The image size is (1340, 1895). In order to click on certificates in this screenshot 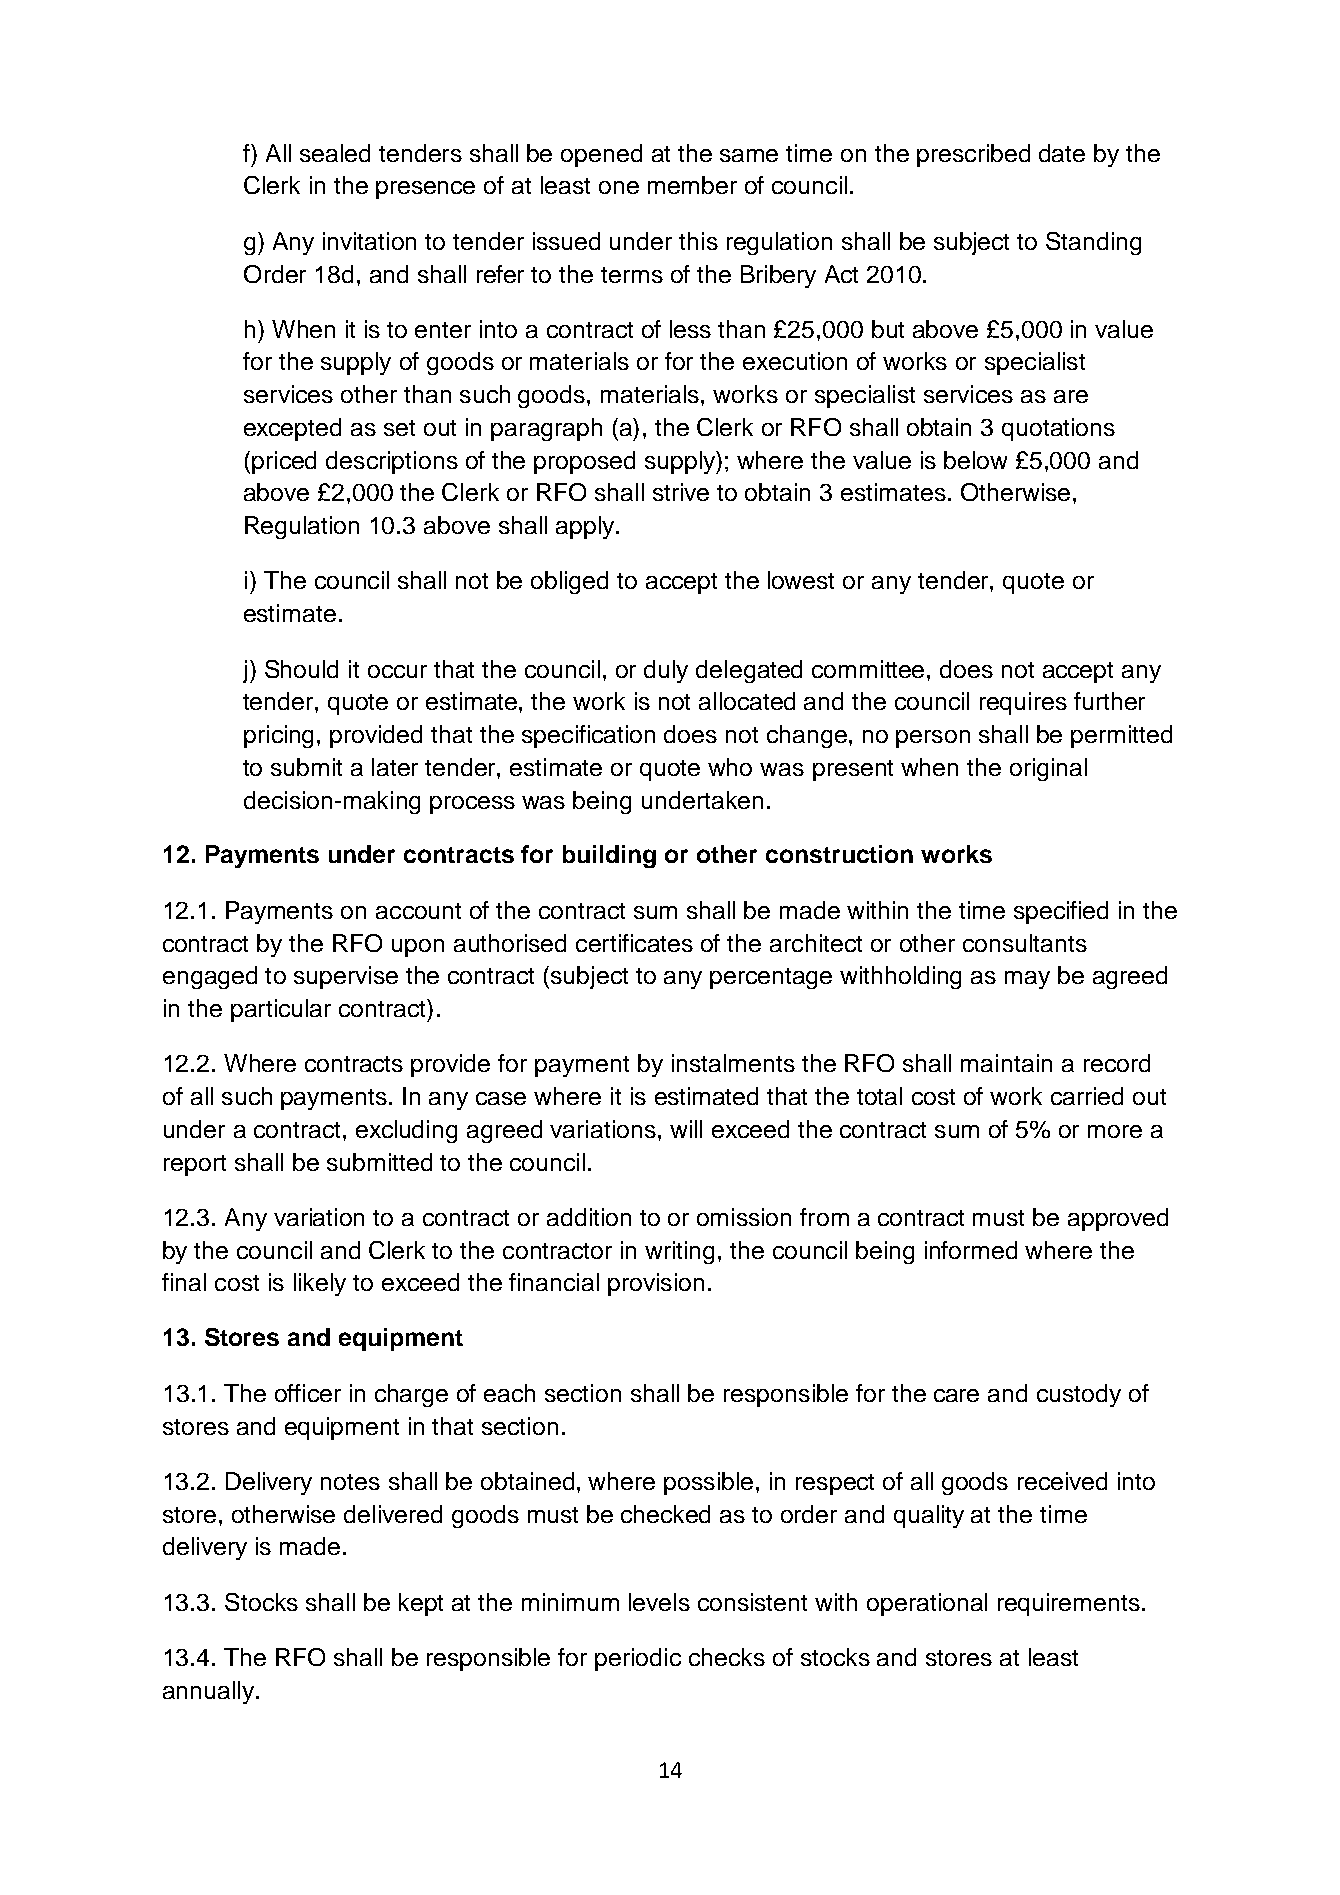, I will do `click(634, 943)`.
